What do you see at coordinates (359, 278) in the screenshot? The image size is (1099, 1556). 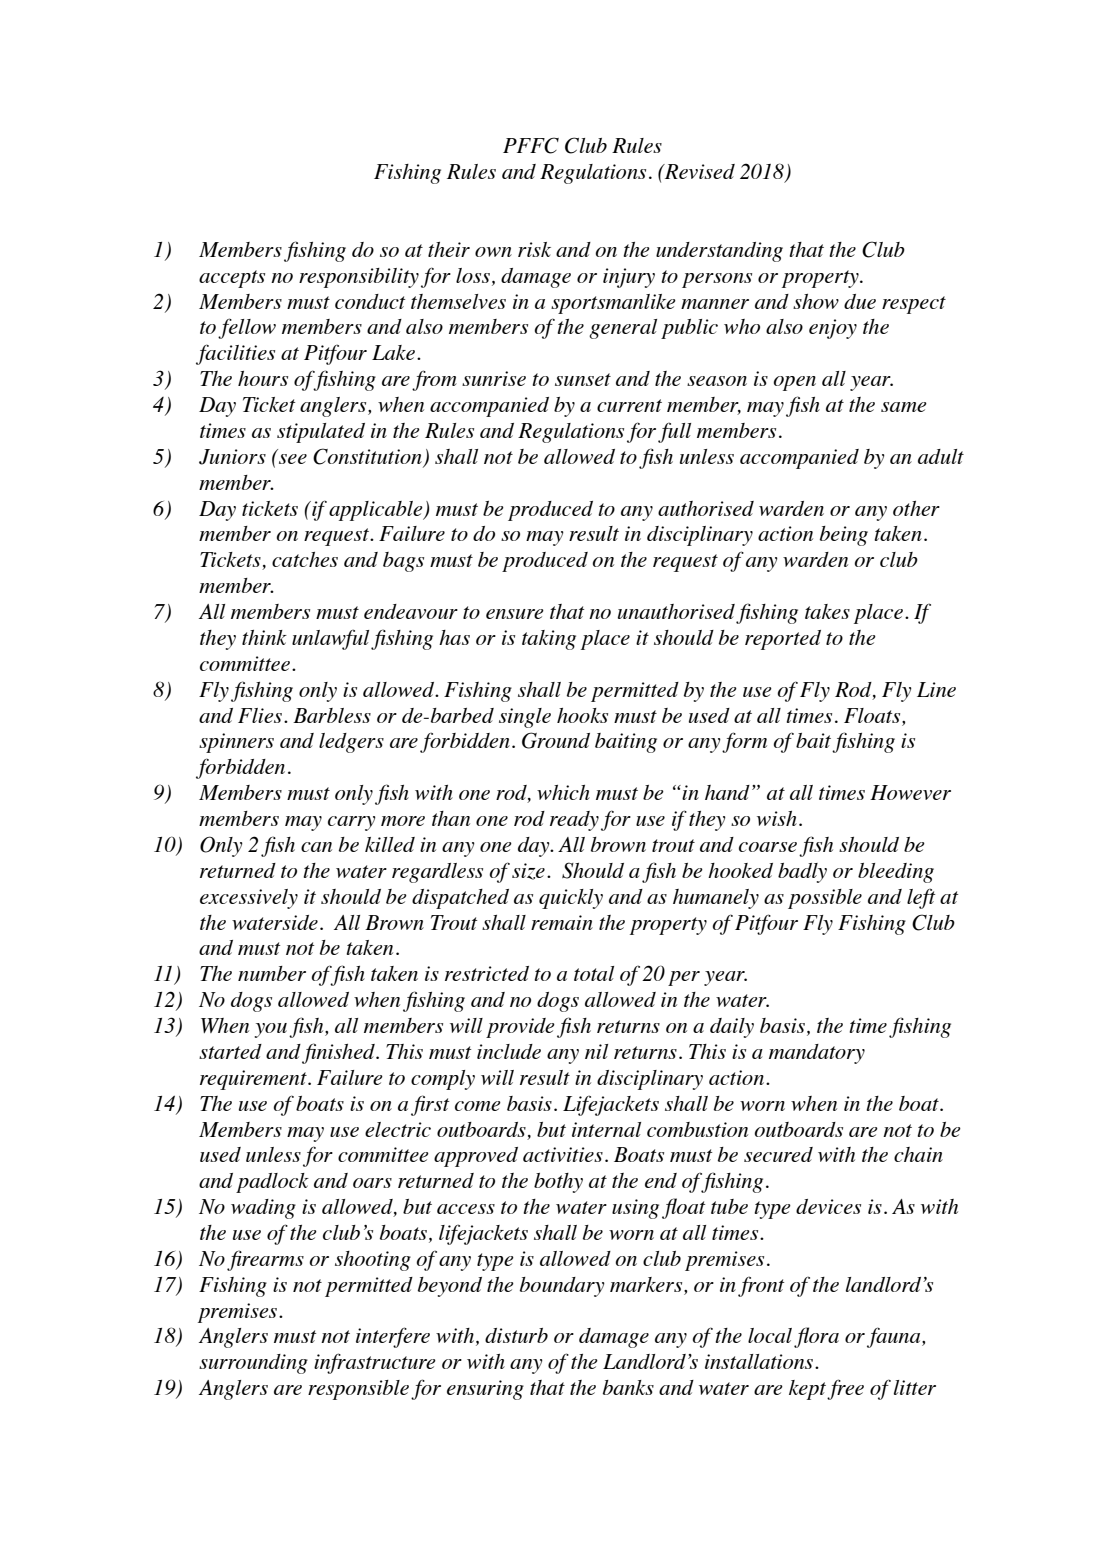 I see `responsibility` at bounding box center [359, 278].
